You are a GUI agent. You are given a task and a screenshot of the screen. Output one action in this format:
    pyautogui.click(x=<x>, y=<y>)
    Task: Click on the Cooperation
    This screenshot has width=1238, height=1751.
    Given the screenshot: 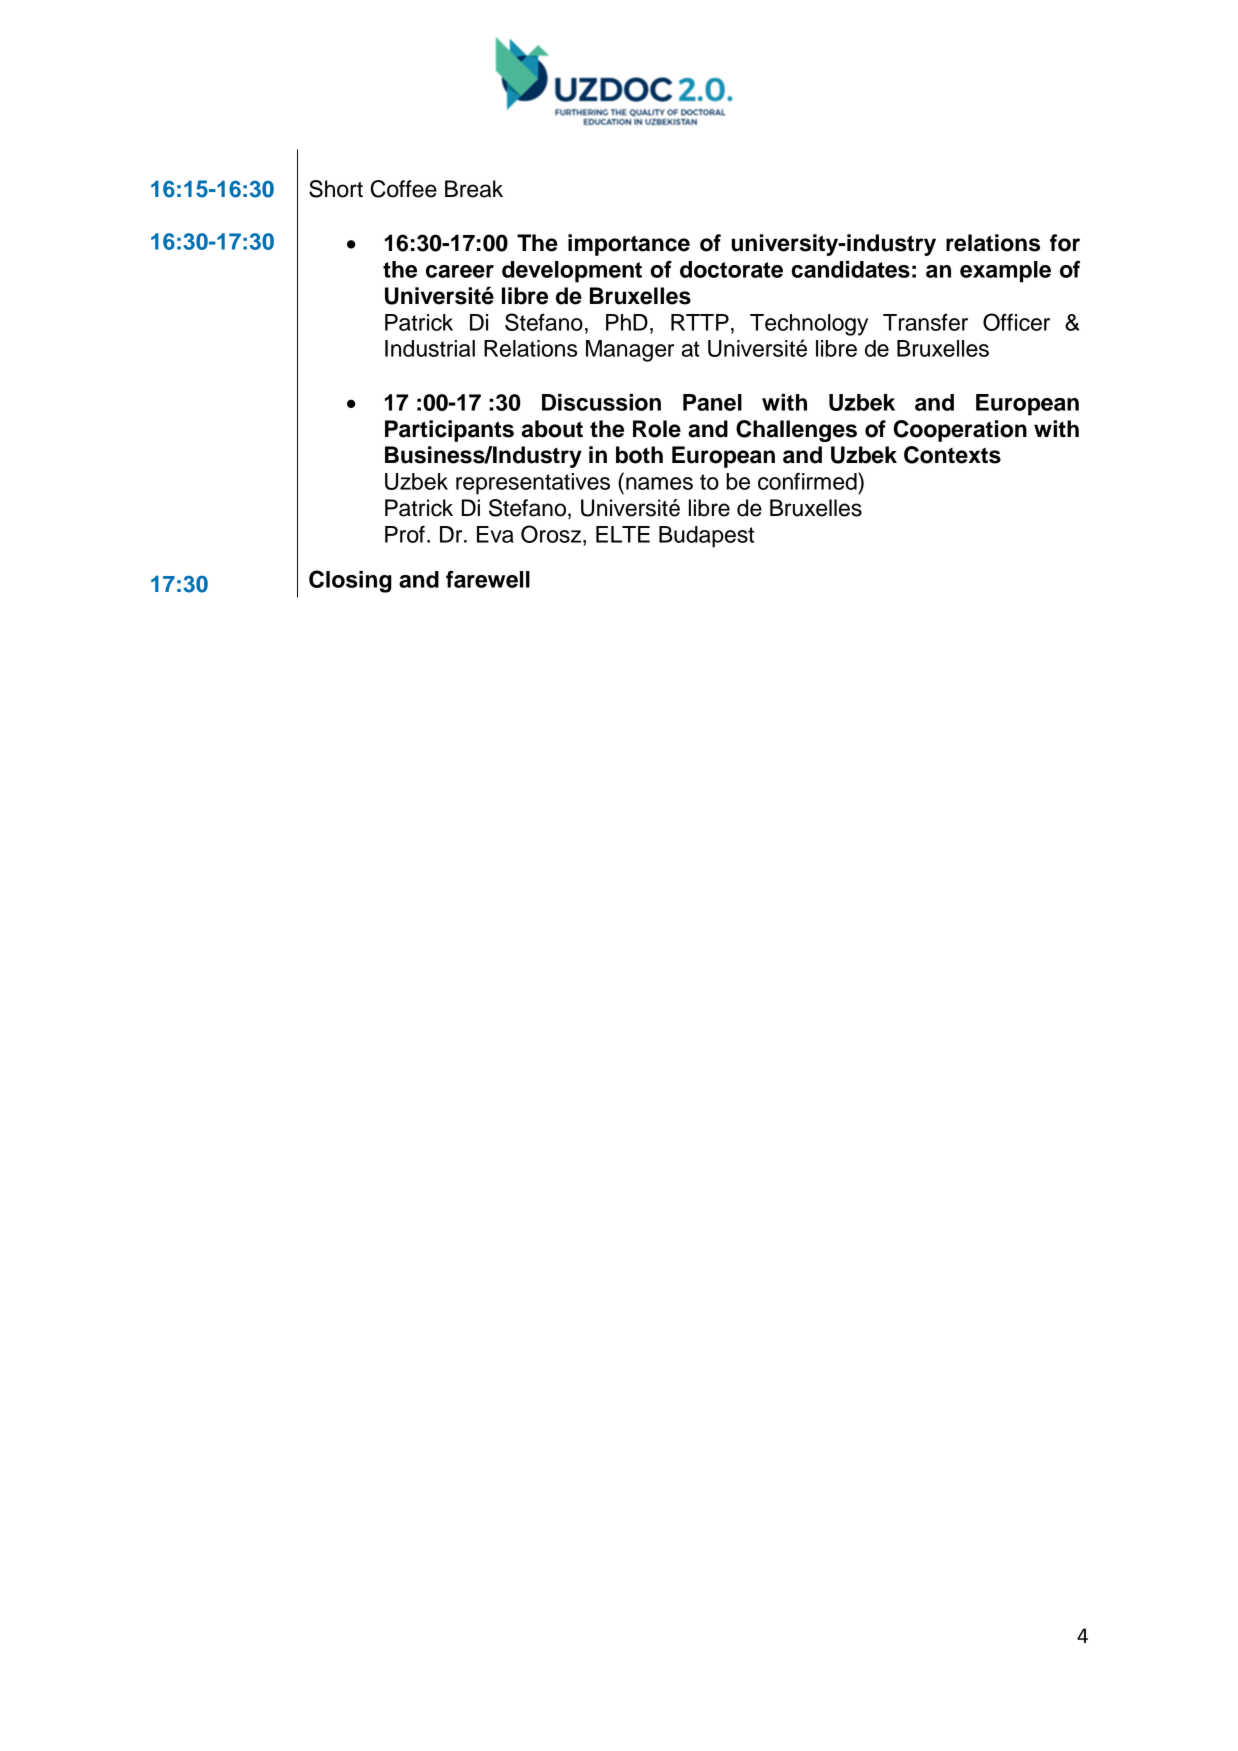 What is the action you would take?
    pyautogui.click(x=960, y=431)
